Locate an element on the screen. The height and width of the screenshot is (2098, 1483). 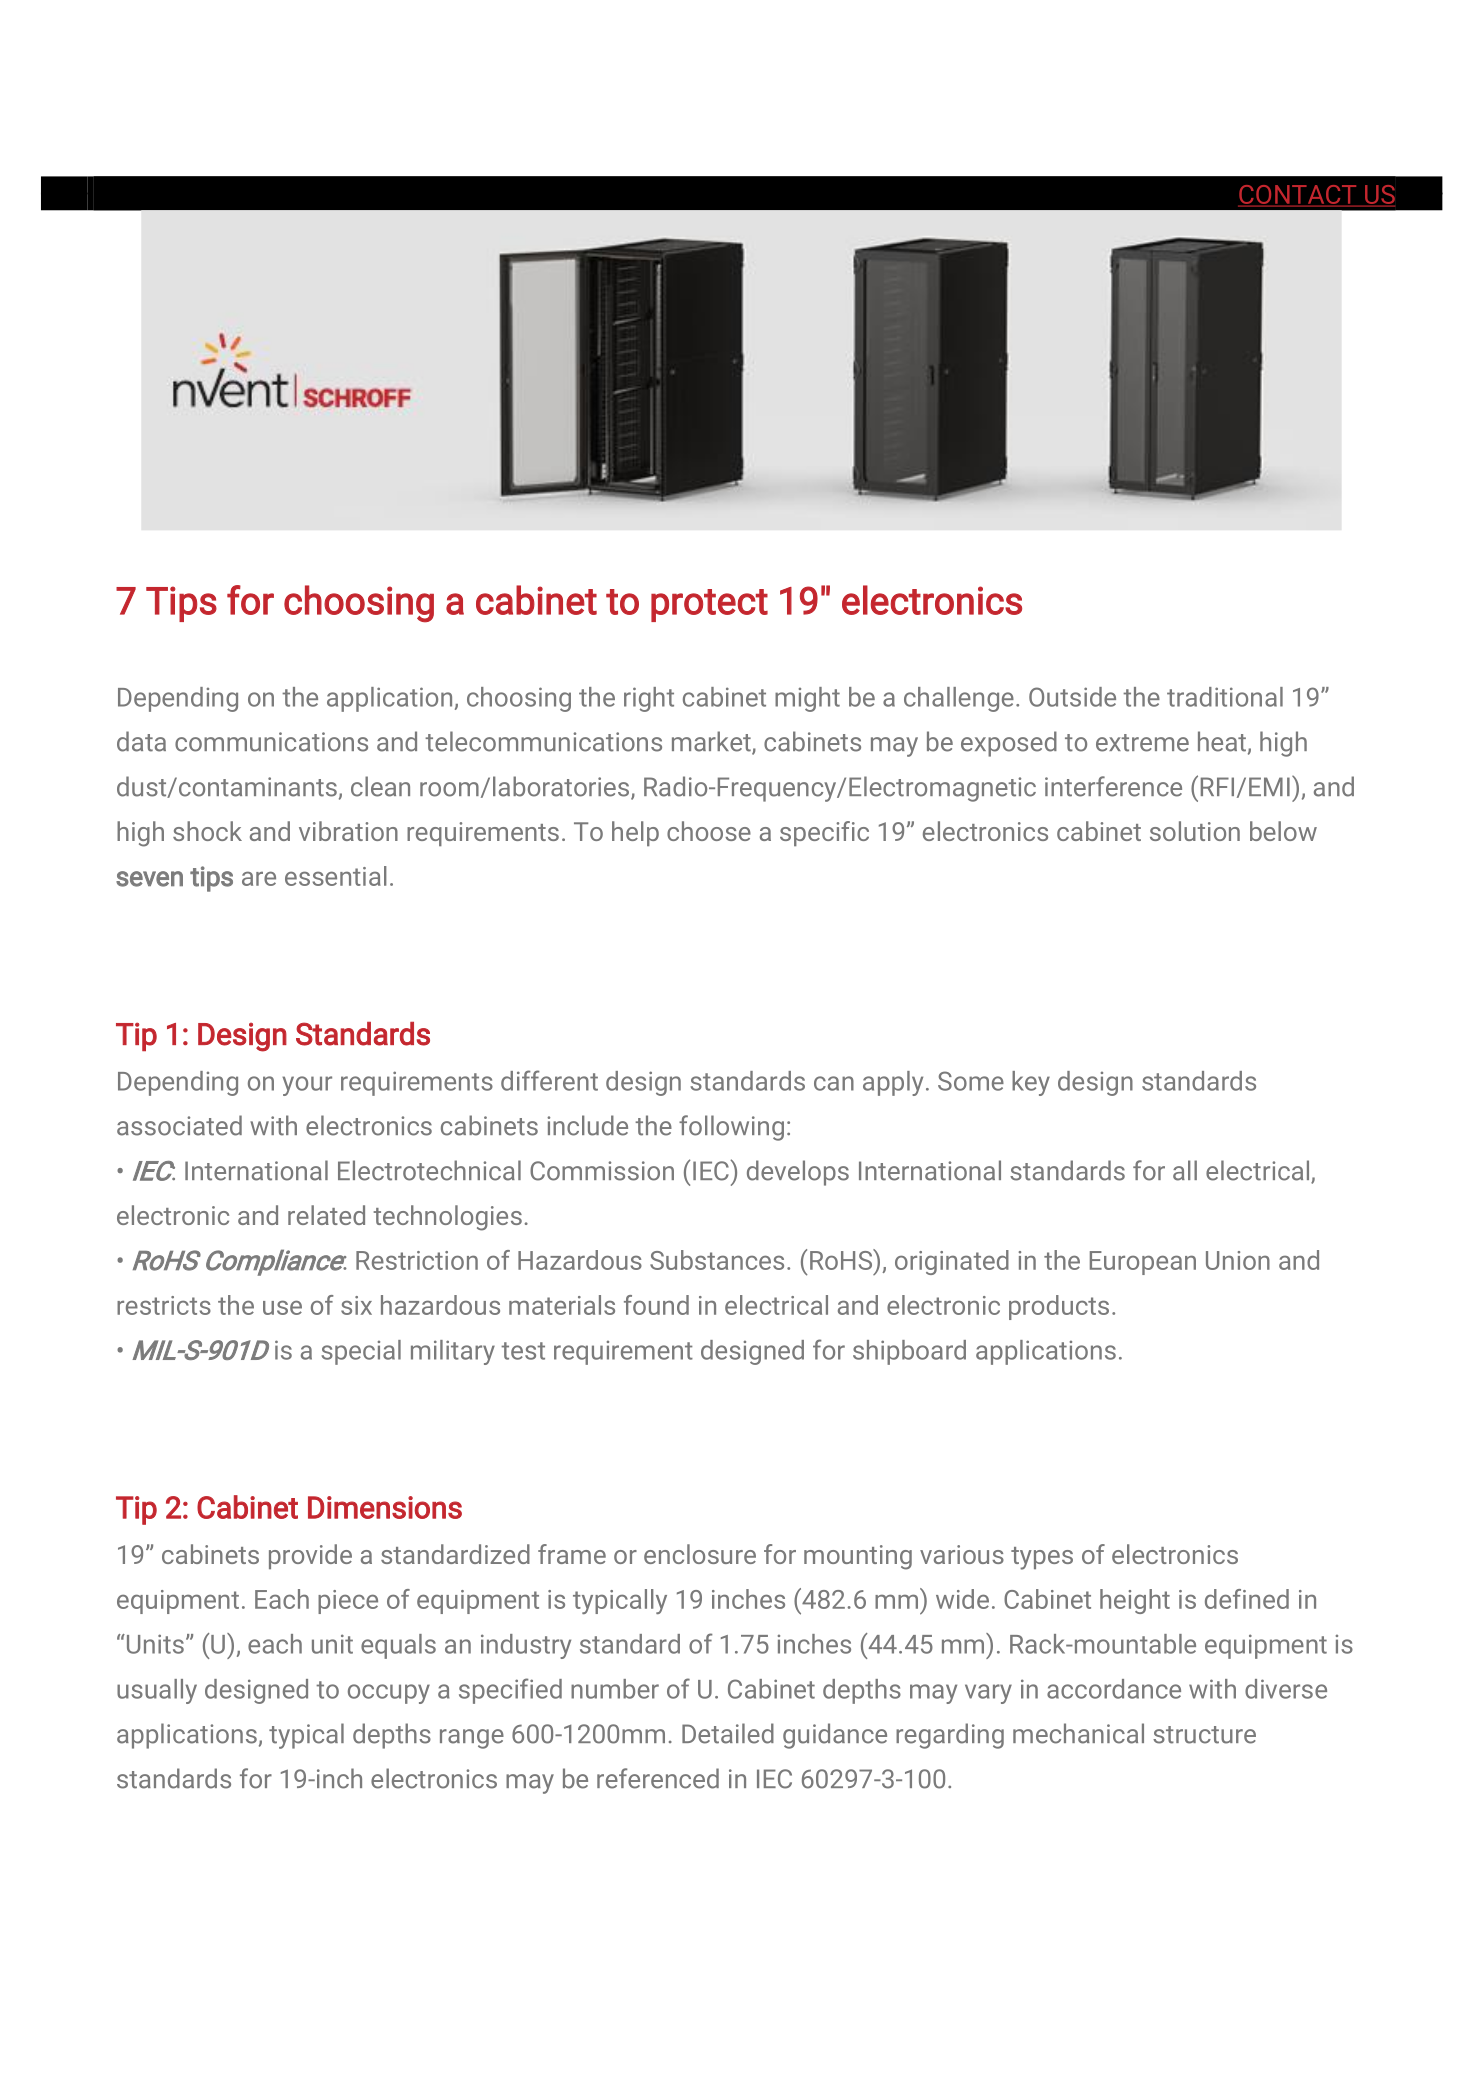
traditional is located at coordinates (1225, 697).
